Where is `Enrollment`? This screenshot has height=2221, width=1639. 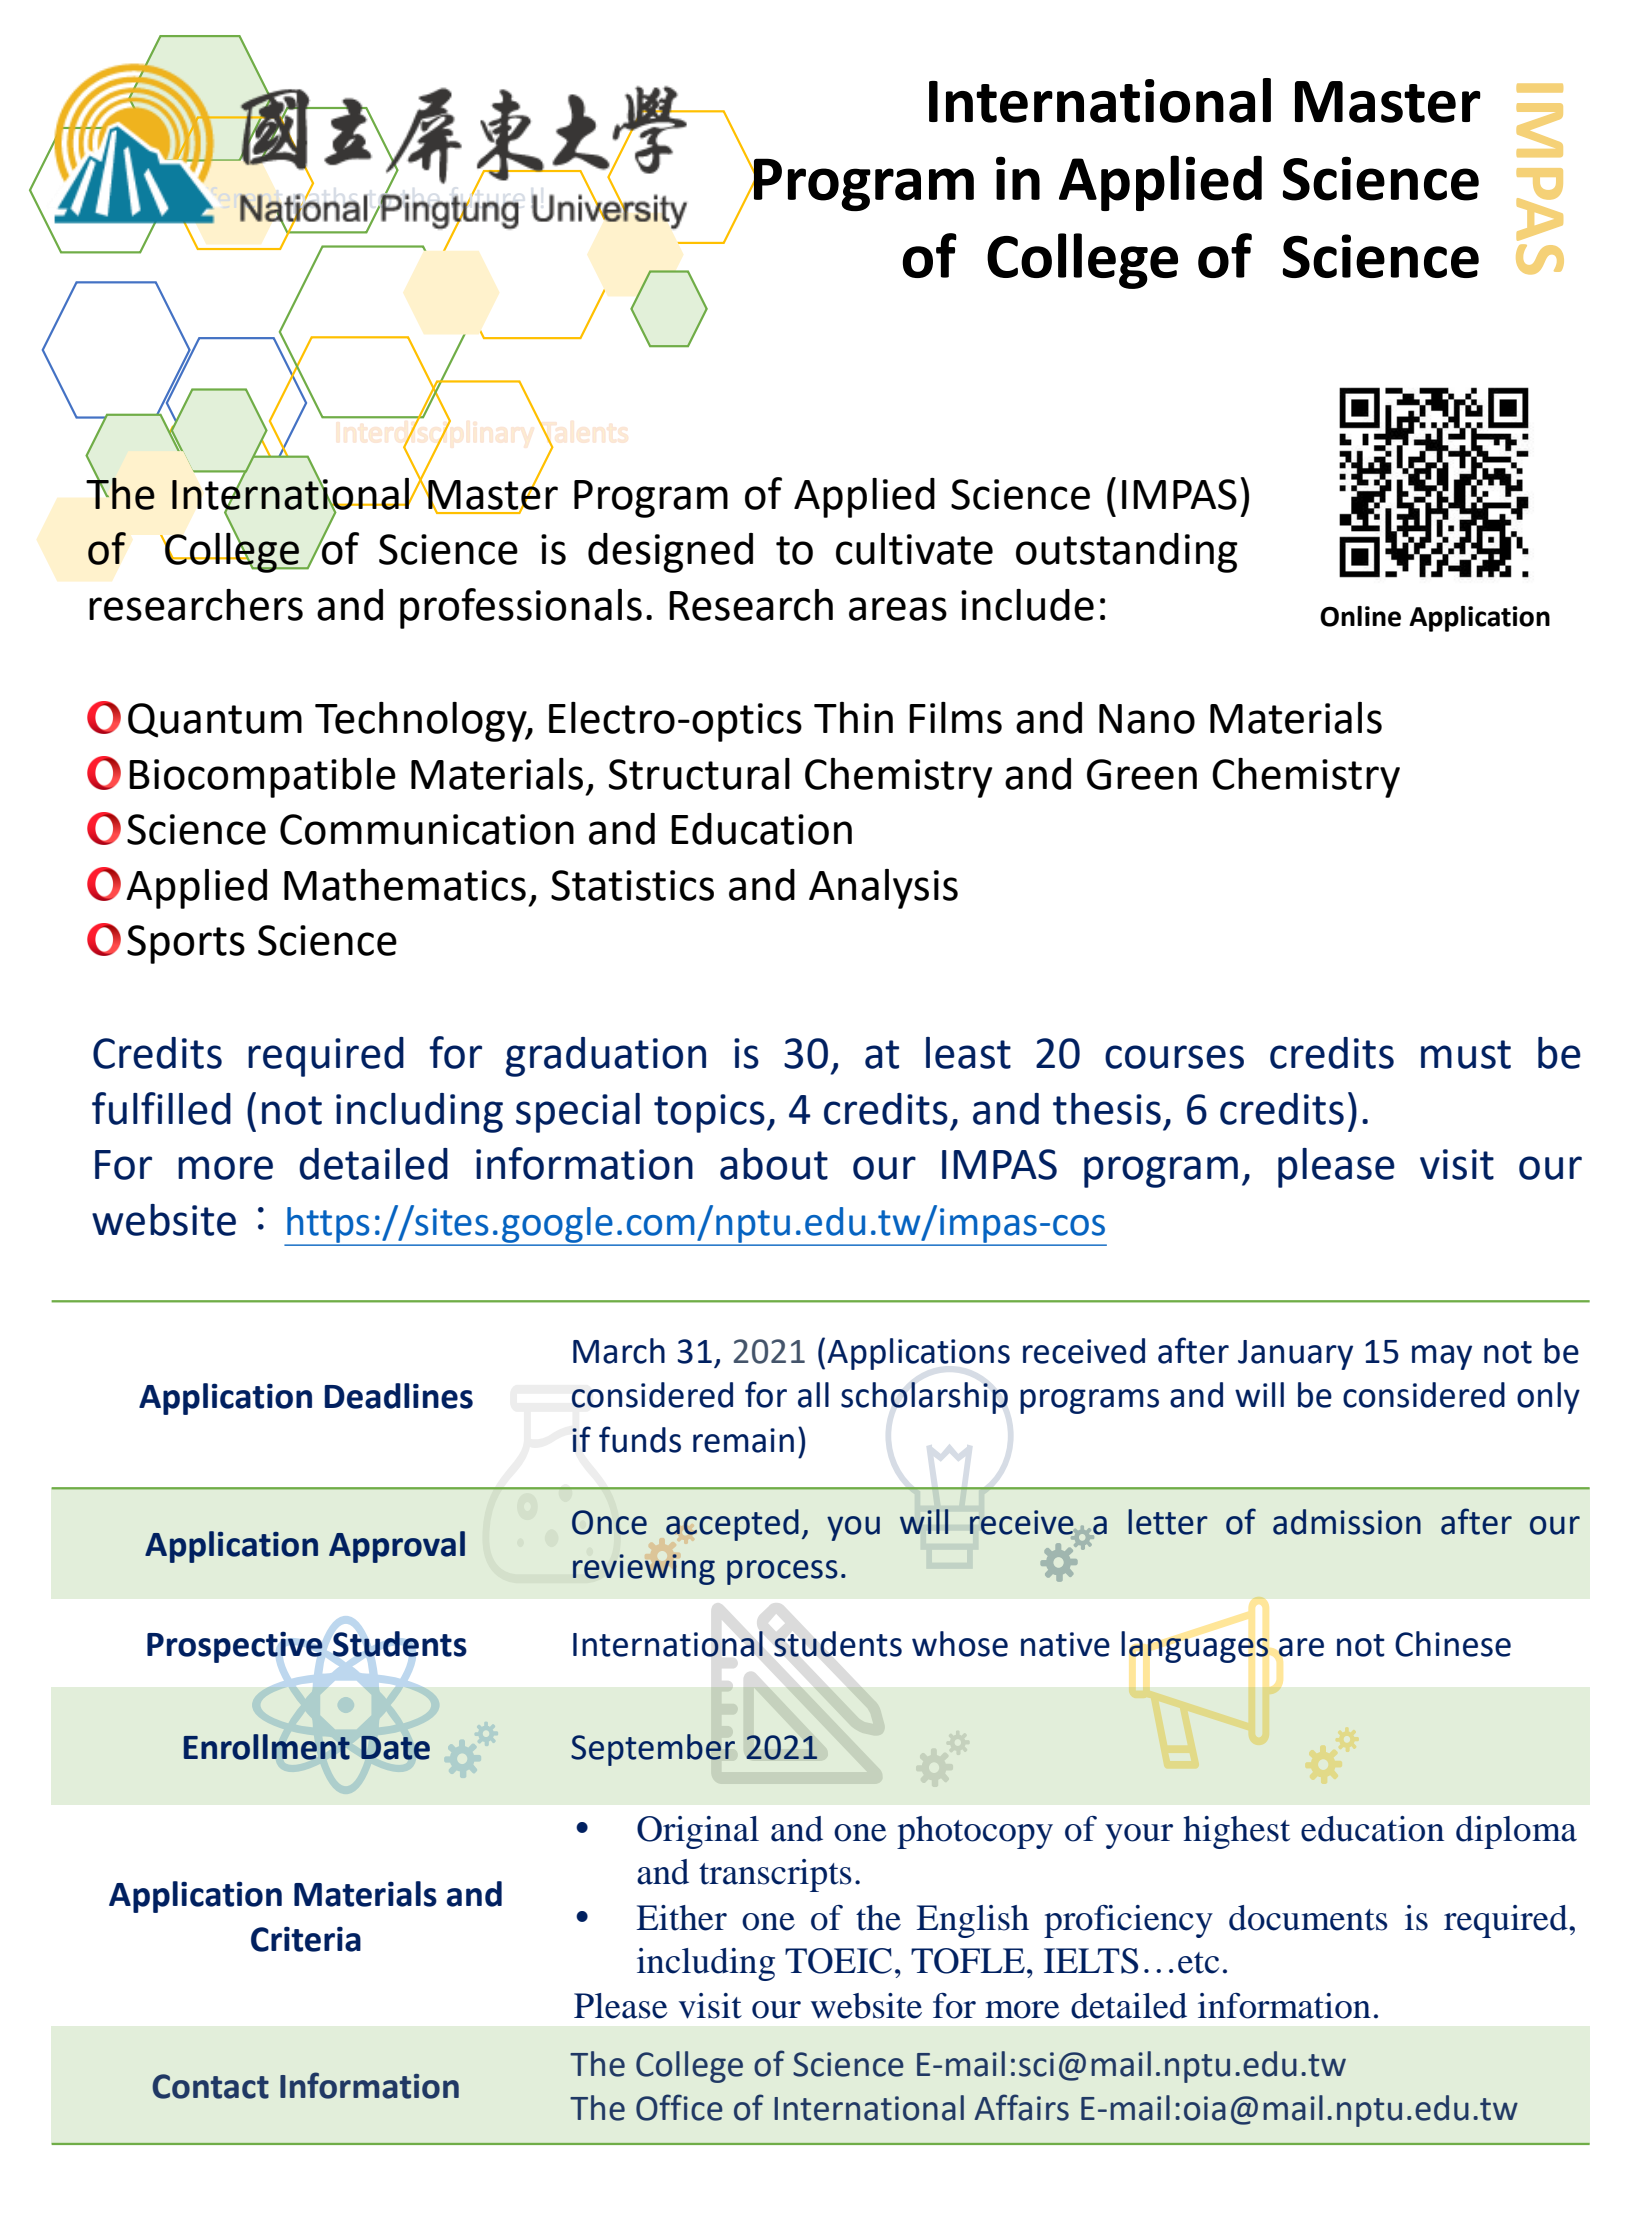 Enrollment is located at coordinates (267, 1747).
